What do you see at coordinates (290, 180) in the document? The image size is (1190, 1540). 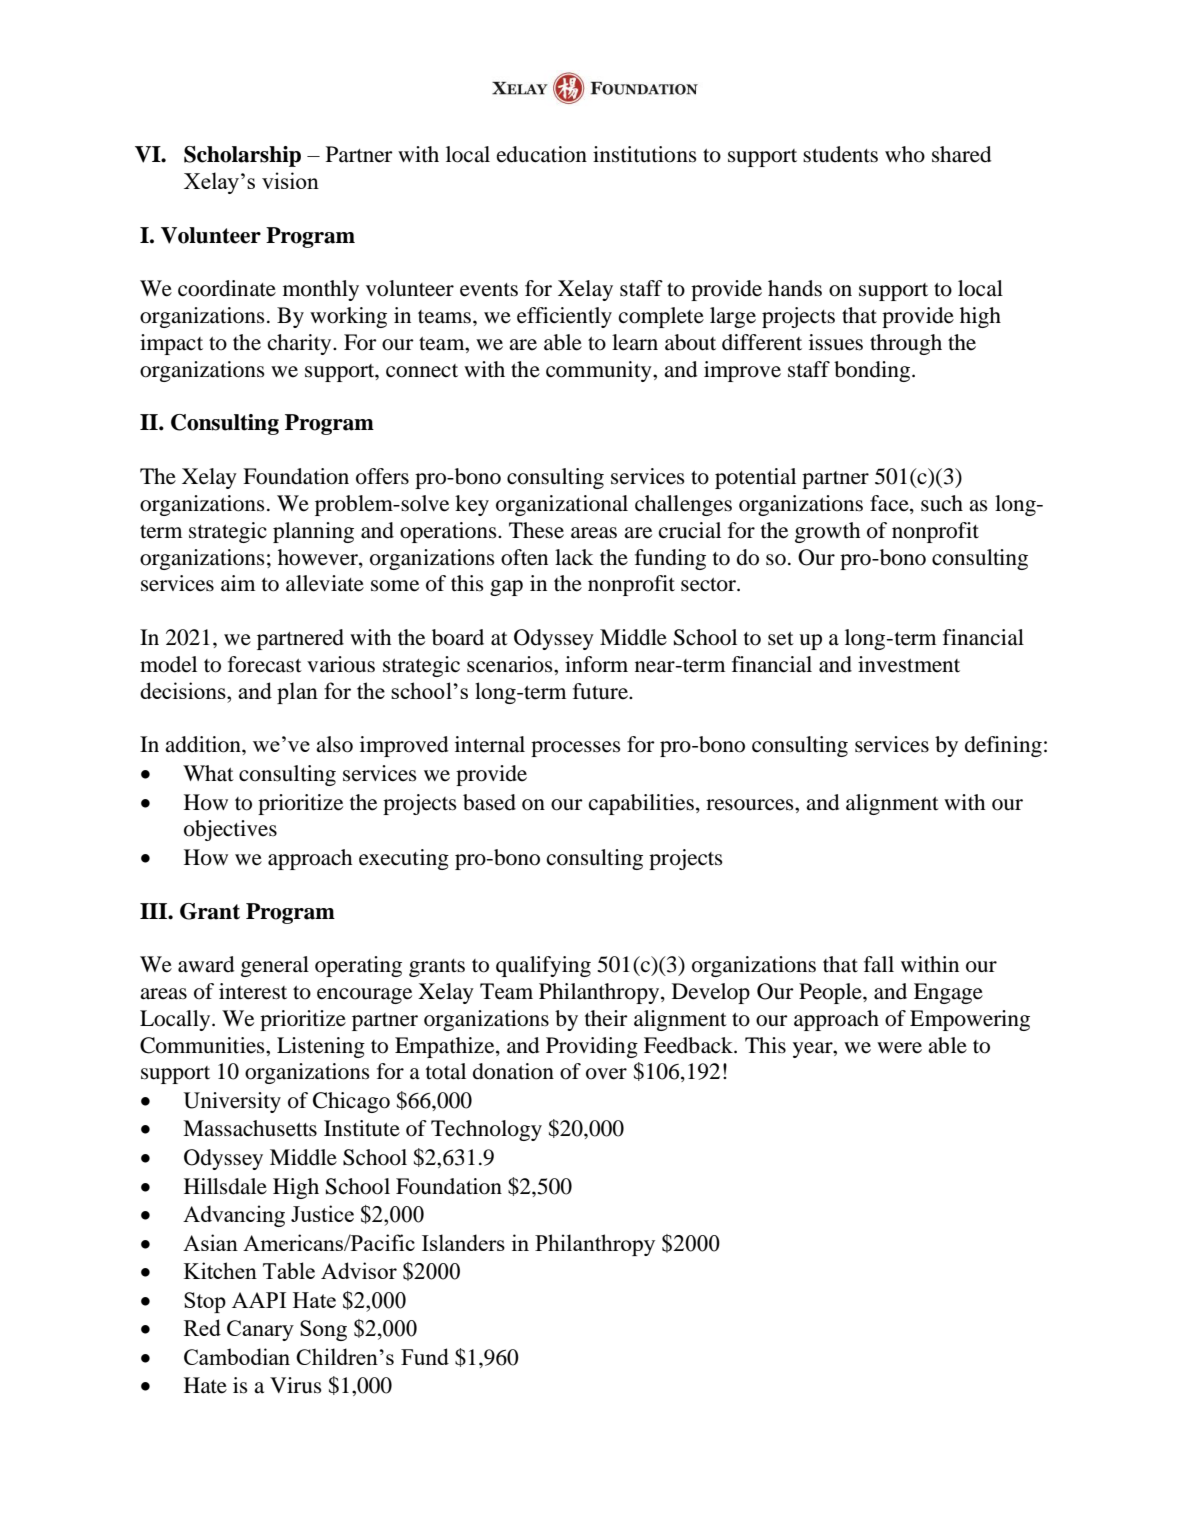 I see `vision` at bounding box center [290, 180].
